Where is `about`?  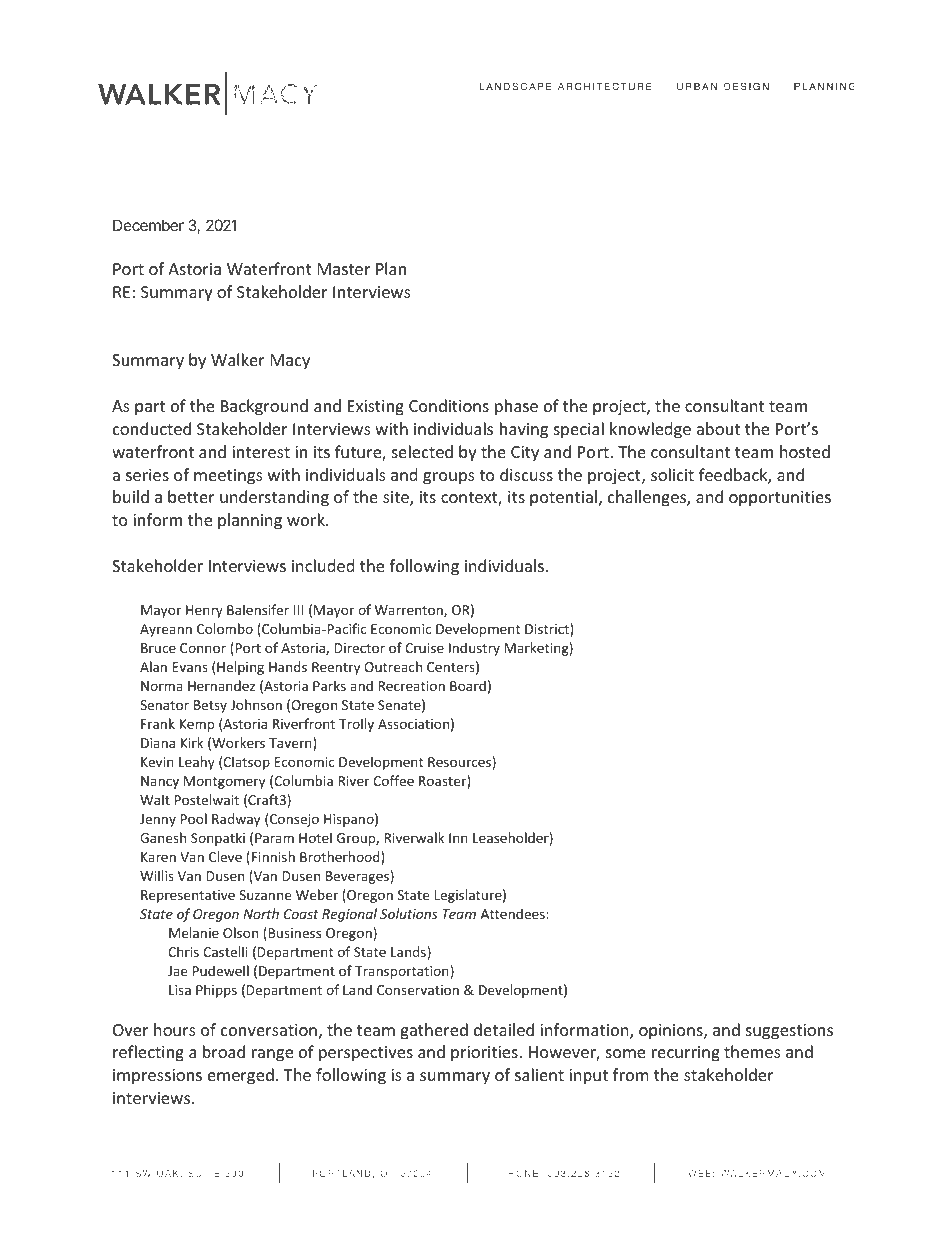
about is located at coordinates (718, 428).
